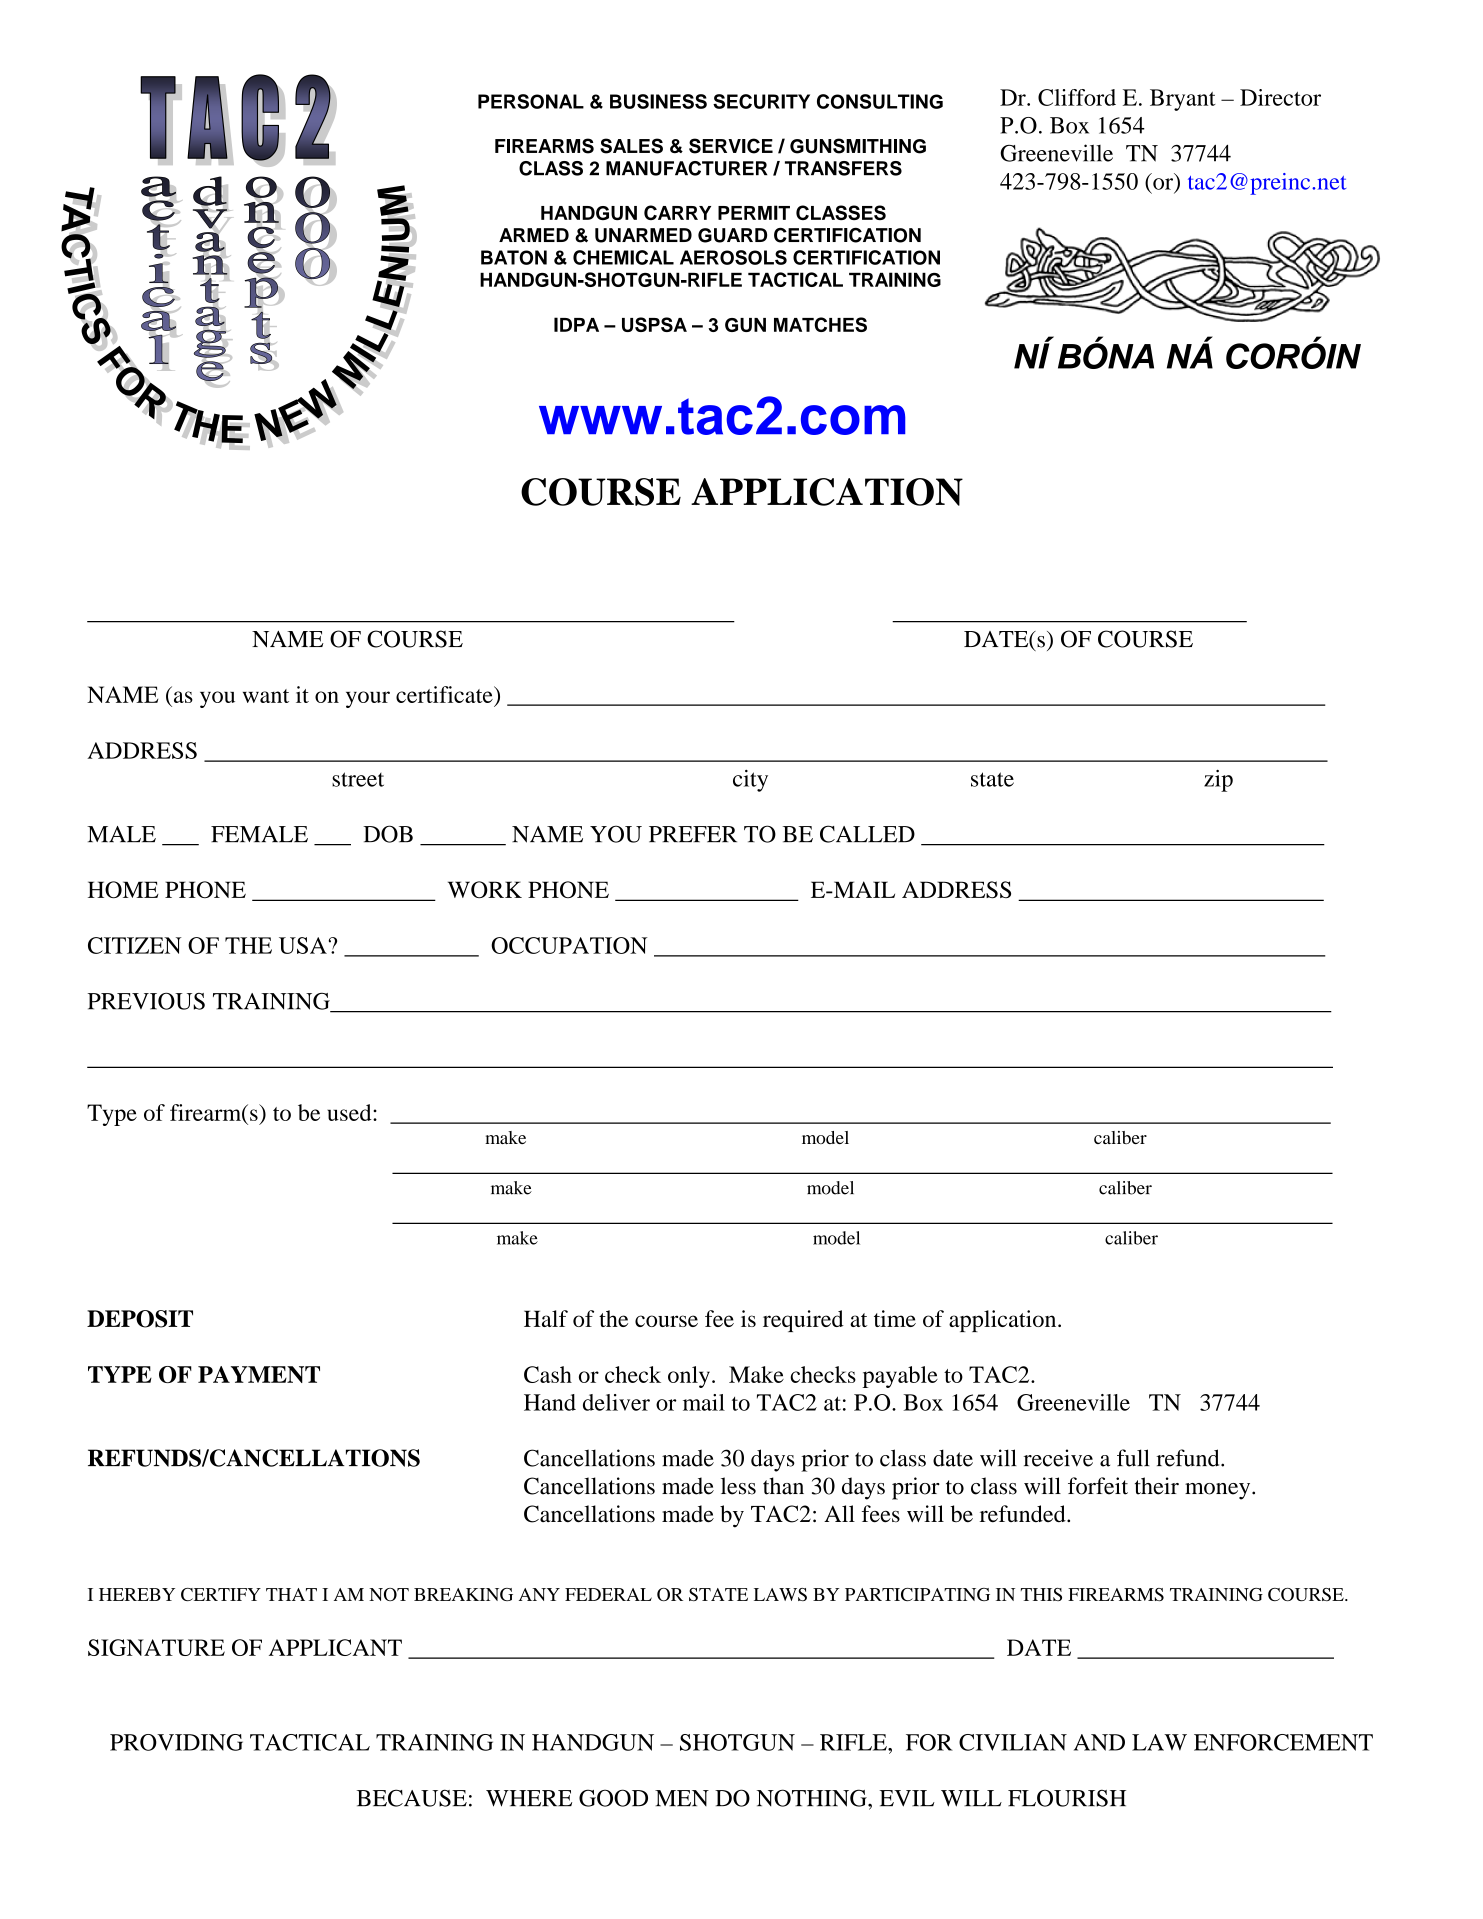 This page has width=1483, height=1919. Describe the element at coordinates (803, 1321) in the page. I see `required` at that location.
